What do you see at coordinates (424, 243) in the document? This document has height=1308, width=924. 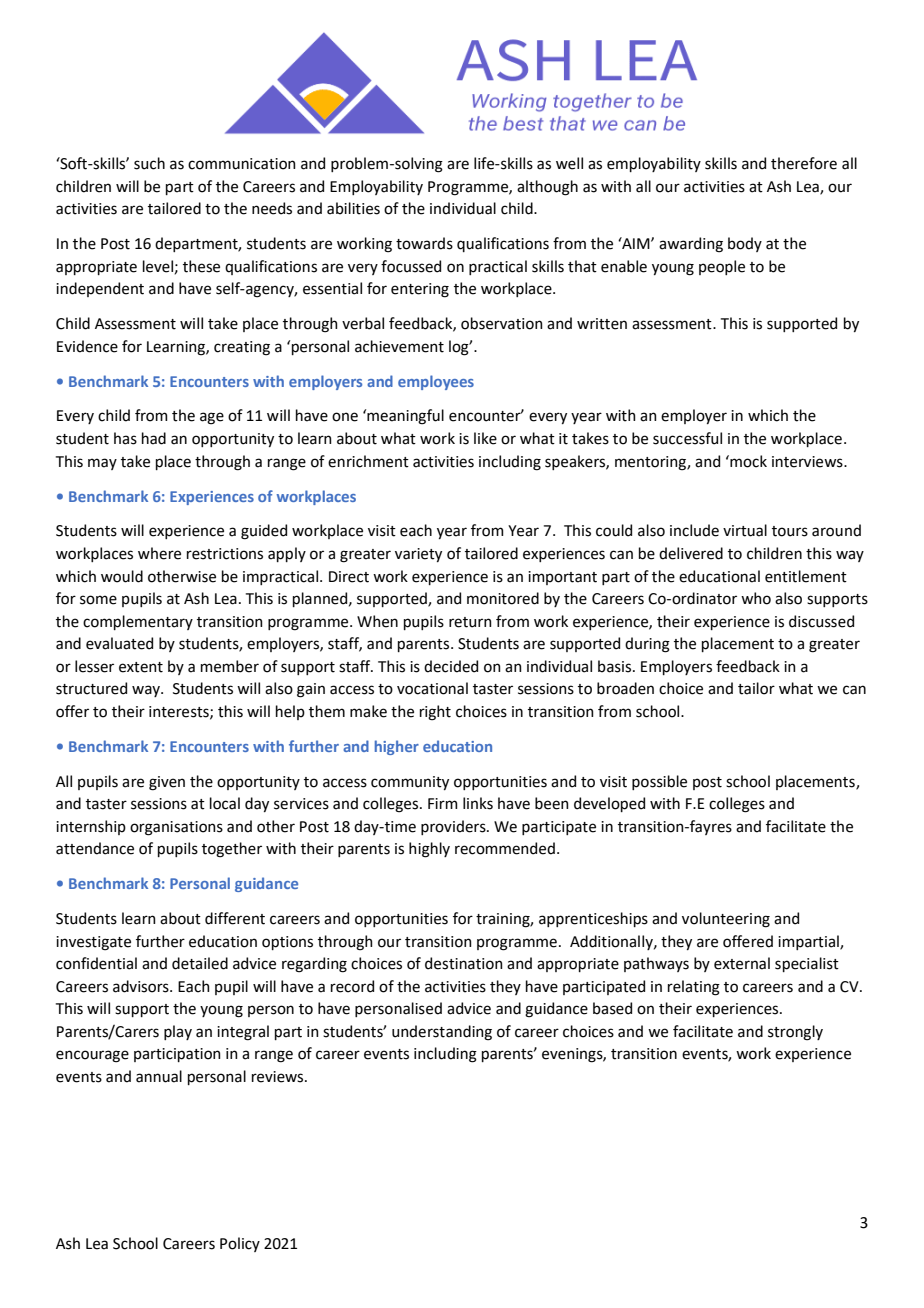 I see `towards` at bounding box center [424, 243].
